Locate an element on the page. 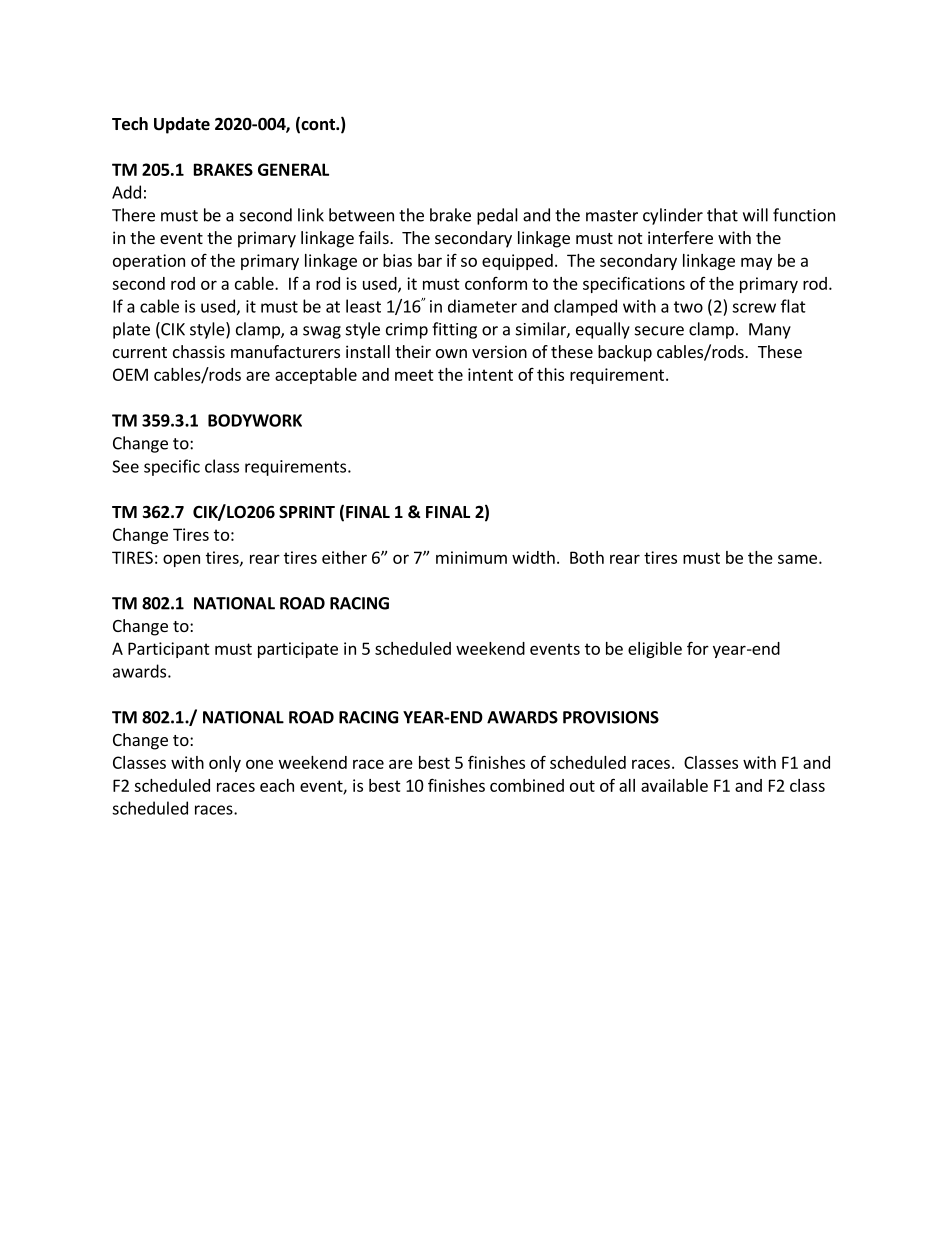  screw is located at coordinates (754, 308).
